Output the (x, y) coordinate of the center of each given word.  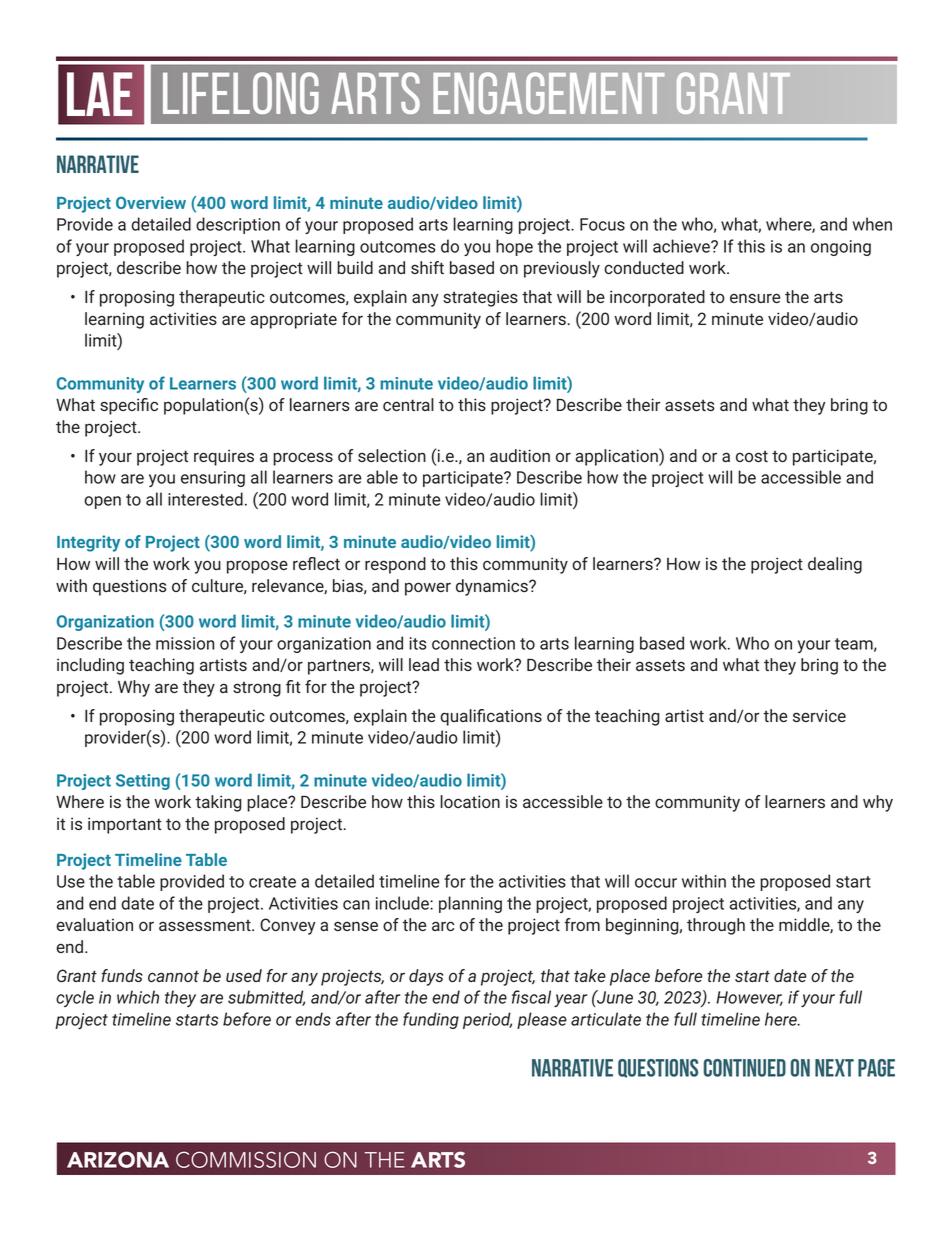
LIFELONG (241, 93)
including (90, 666)
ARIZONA (118, 1159)
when (872, 224)
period (487, 1020)
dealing (835, 565)
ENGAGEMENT (549, 93)
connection (473, 643)
